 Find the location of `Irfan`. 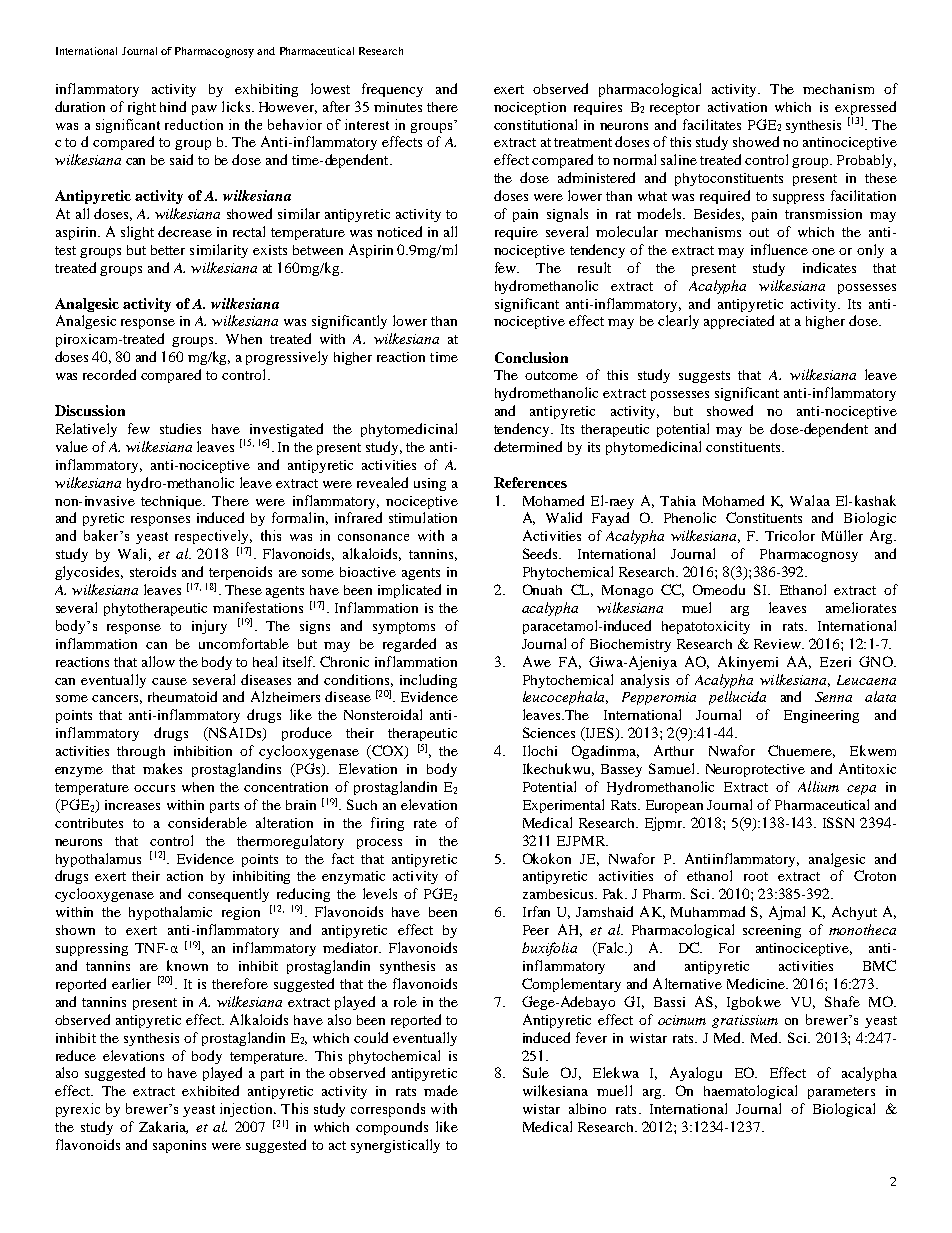

Irfan is located at coordinates (536, 911).
